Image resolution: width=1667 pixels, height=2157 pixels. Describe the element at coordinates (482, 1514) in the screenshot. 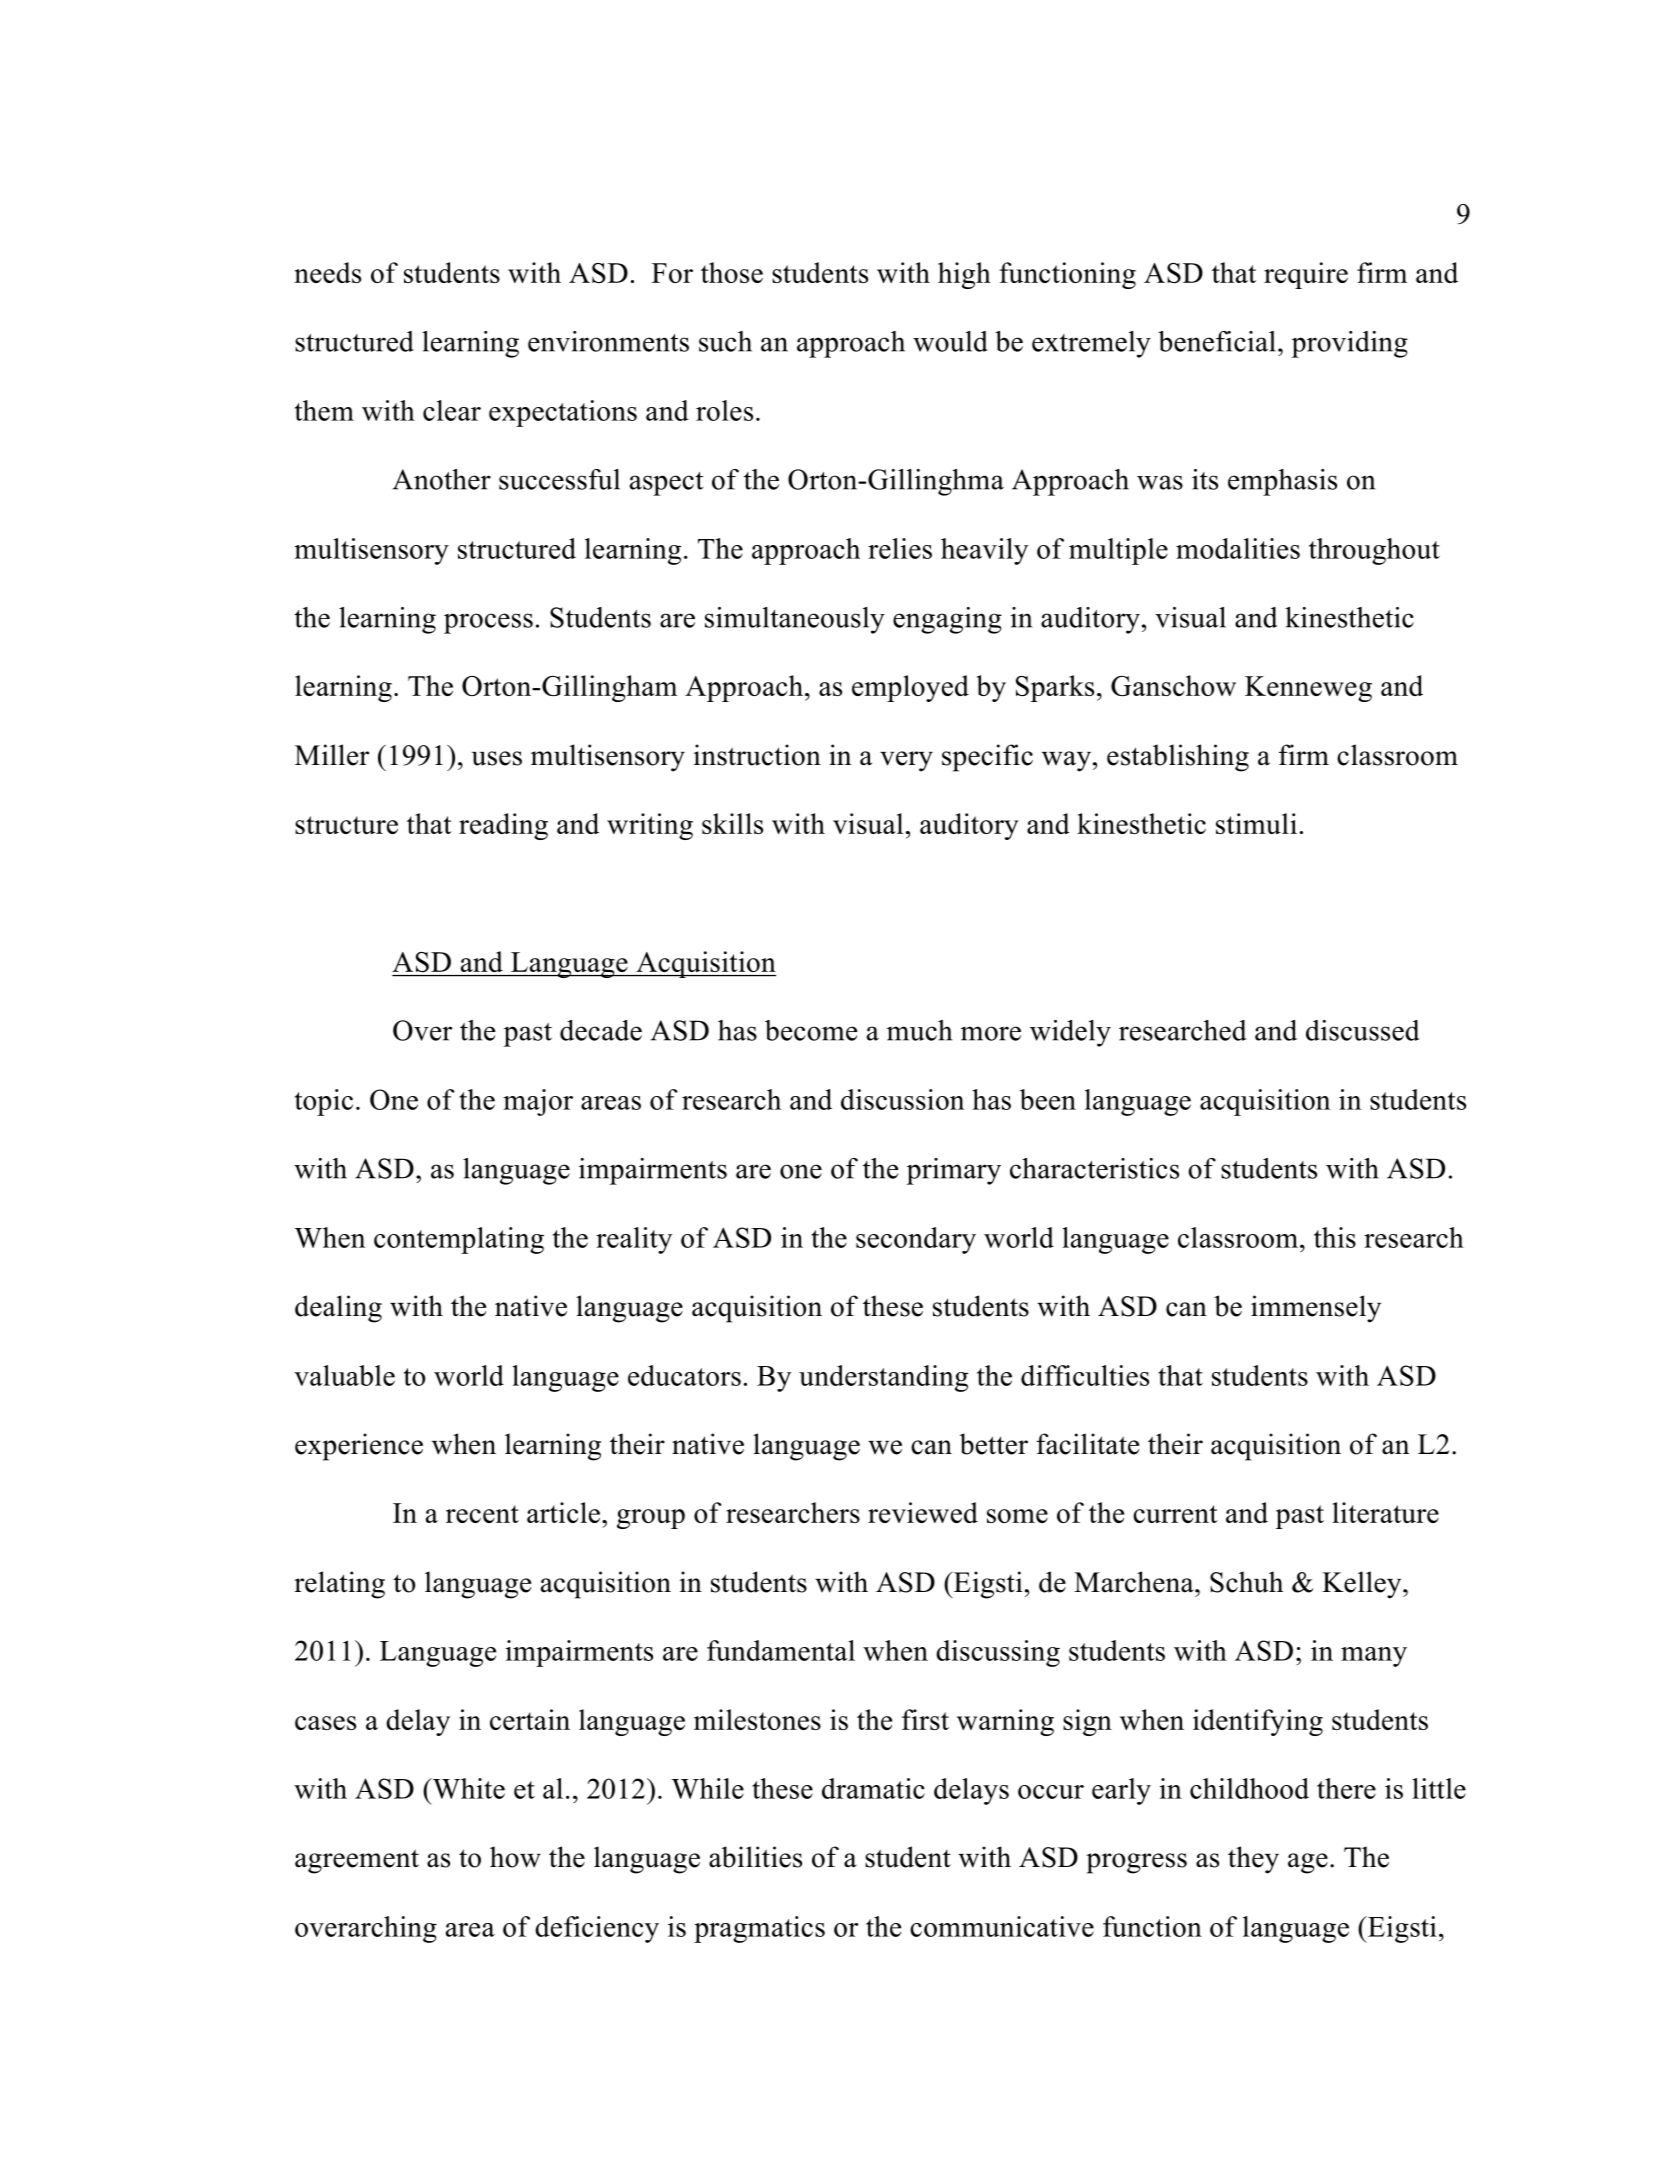

I see `recent` at that location.
